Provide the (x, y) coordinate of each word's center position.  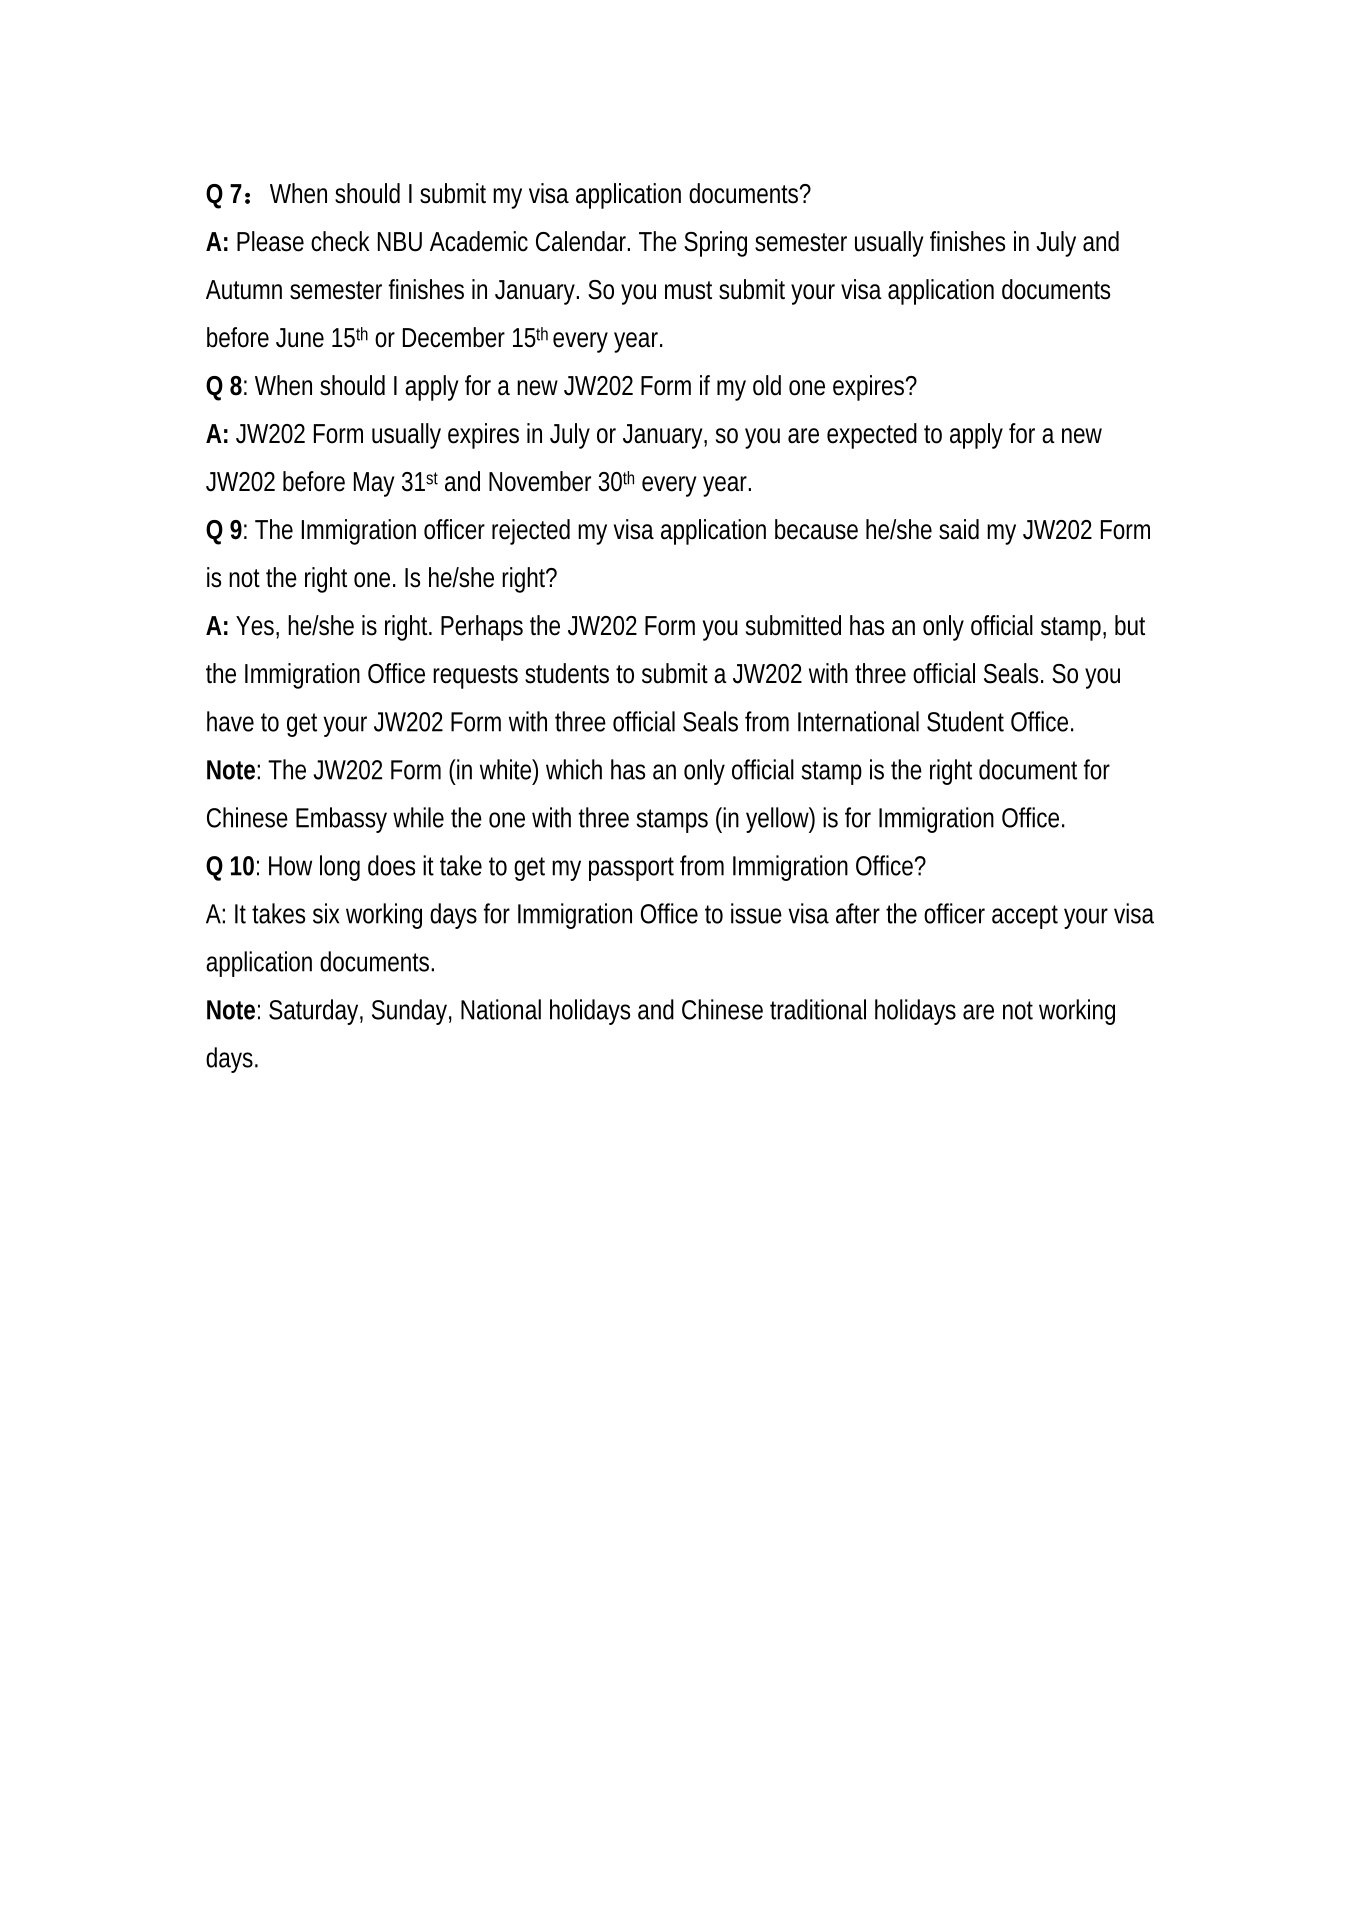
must (688, 290)
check (340, 241)
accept (1025, 917)
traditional (818, 1009)
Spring (715, 244)
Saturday (313, 1012)
